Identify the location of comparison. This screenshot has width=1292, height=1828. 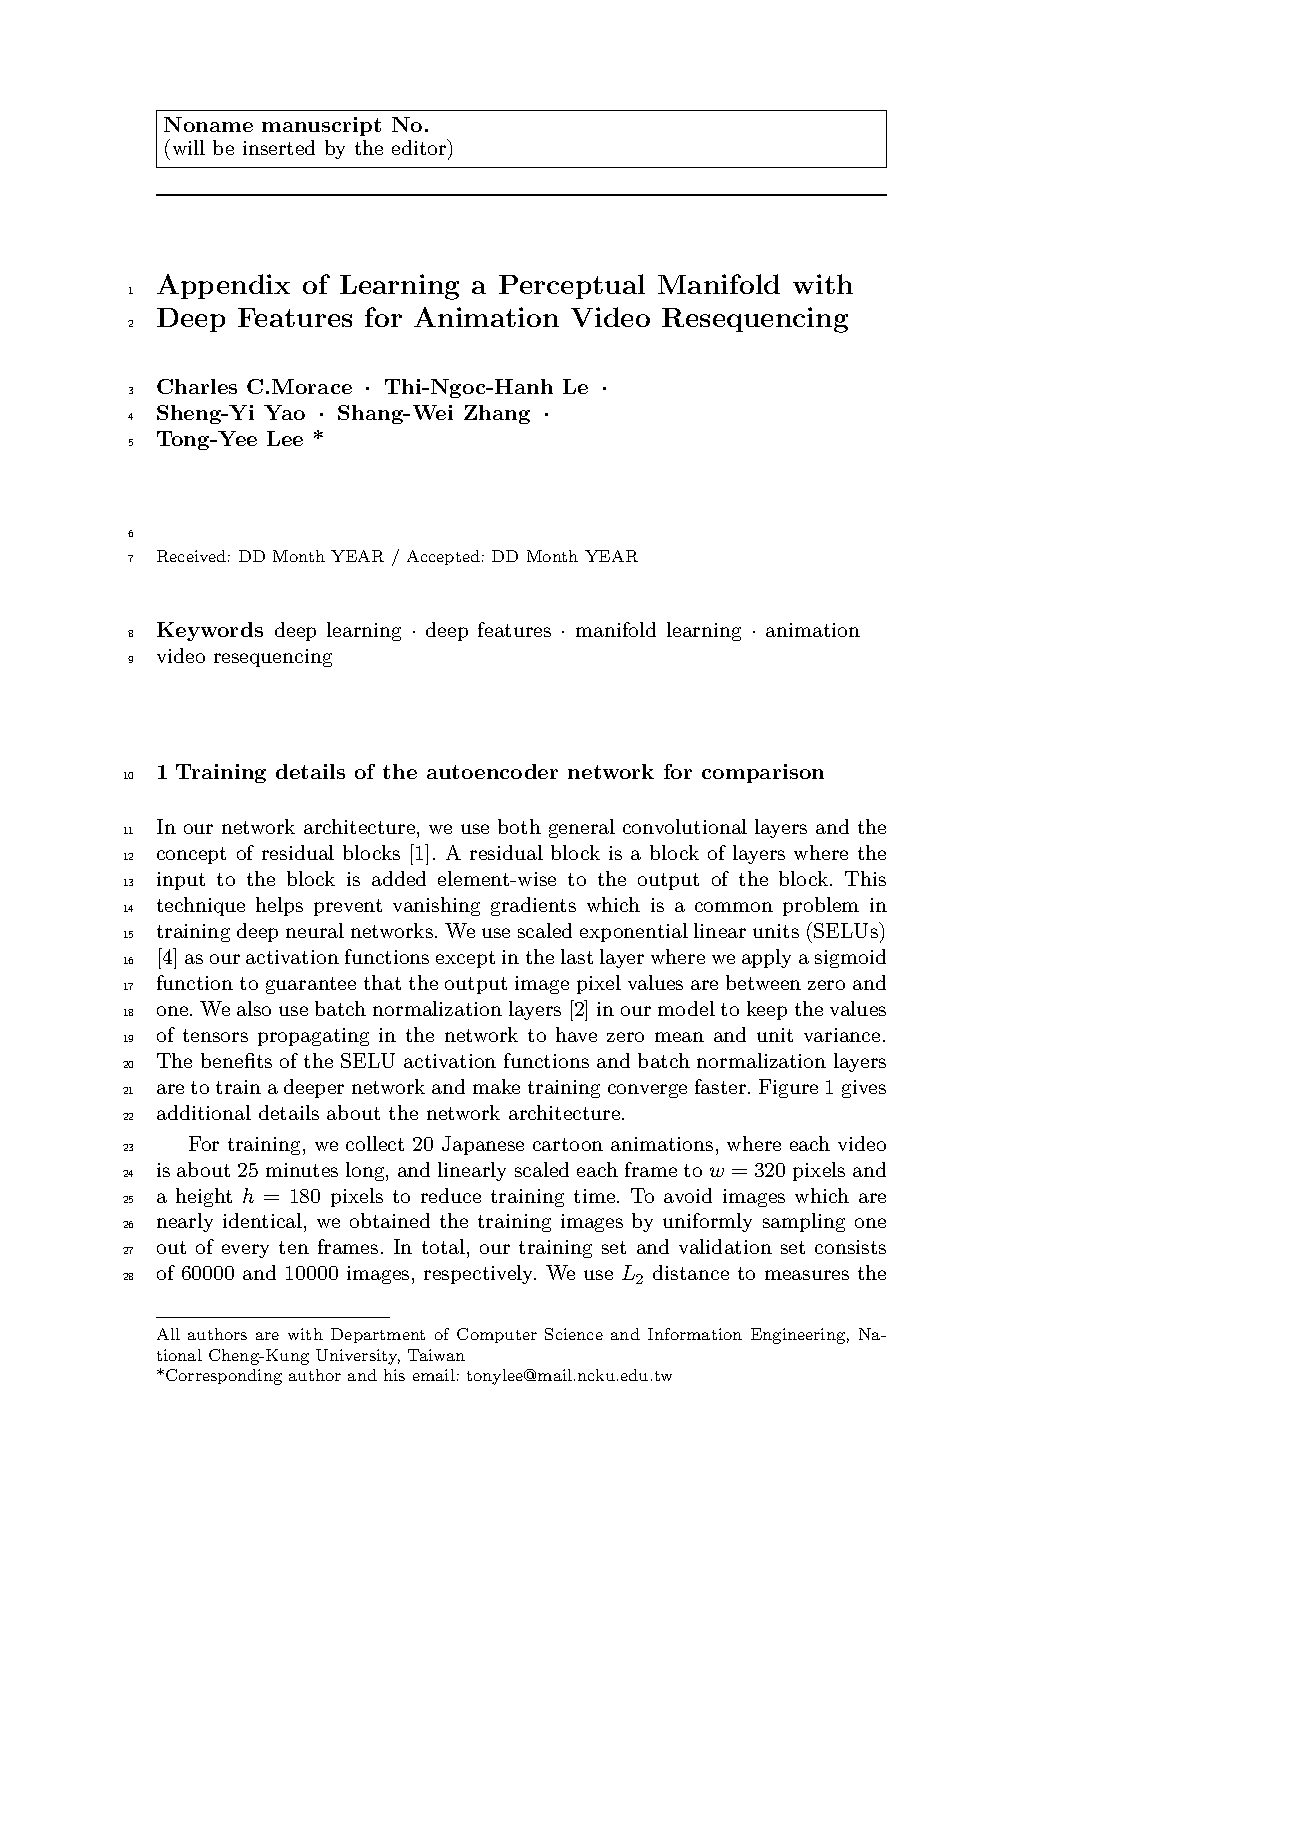
(763, 773).
